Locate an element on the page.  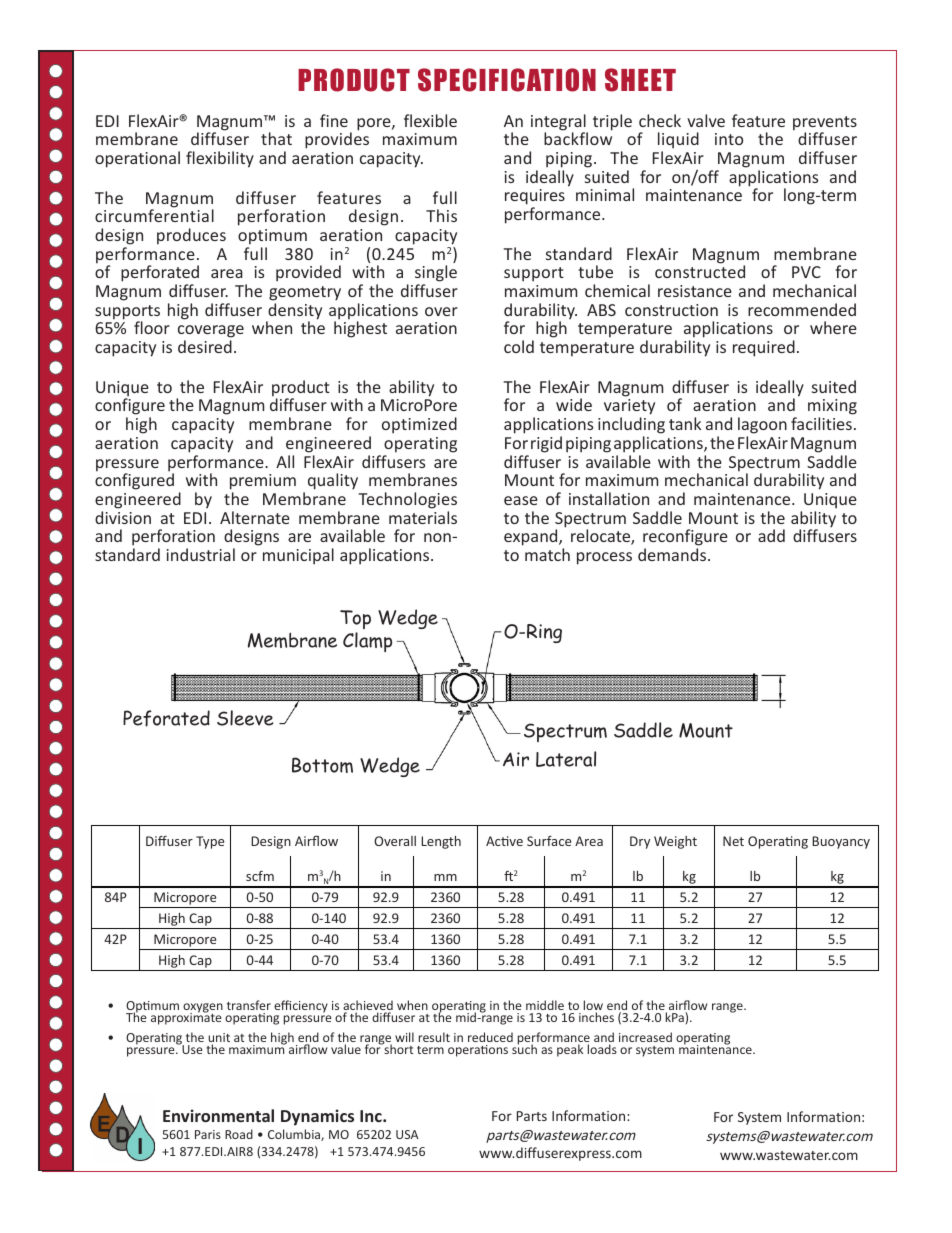
SPECIFICATION is located at coordinates (507, 80).
